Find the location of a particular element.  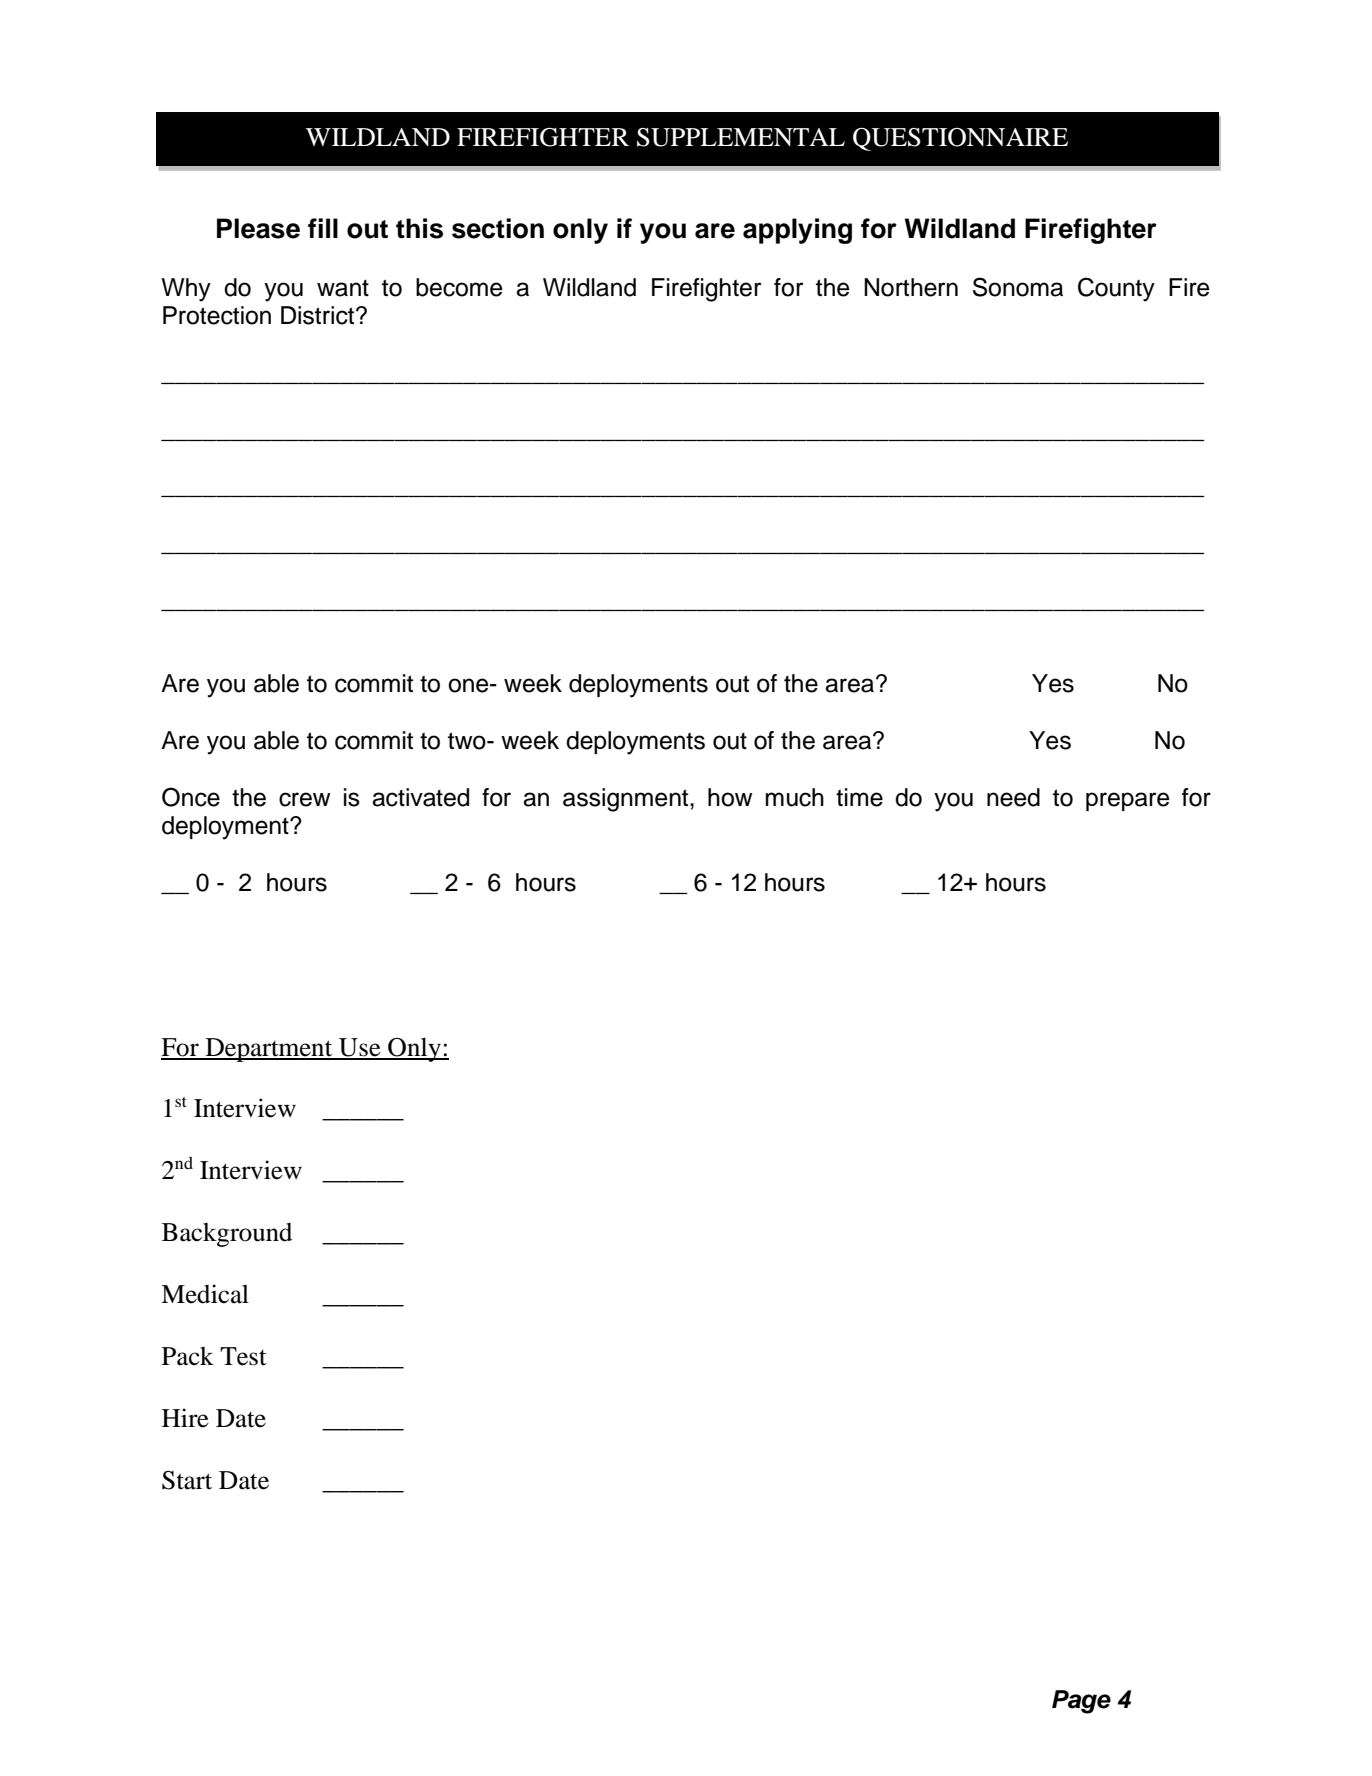

SUPPLEMENTAL is located at coordinates (741, 137).
